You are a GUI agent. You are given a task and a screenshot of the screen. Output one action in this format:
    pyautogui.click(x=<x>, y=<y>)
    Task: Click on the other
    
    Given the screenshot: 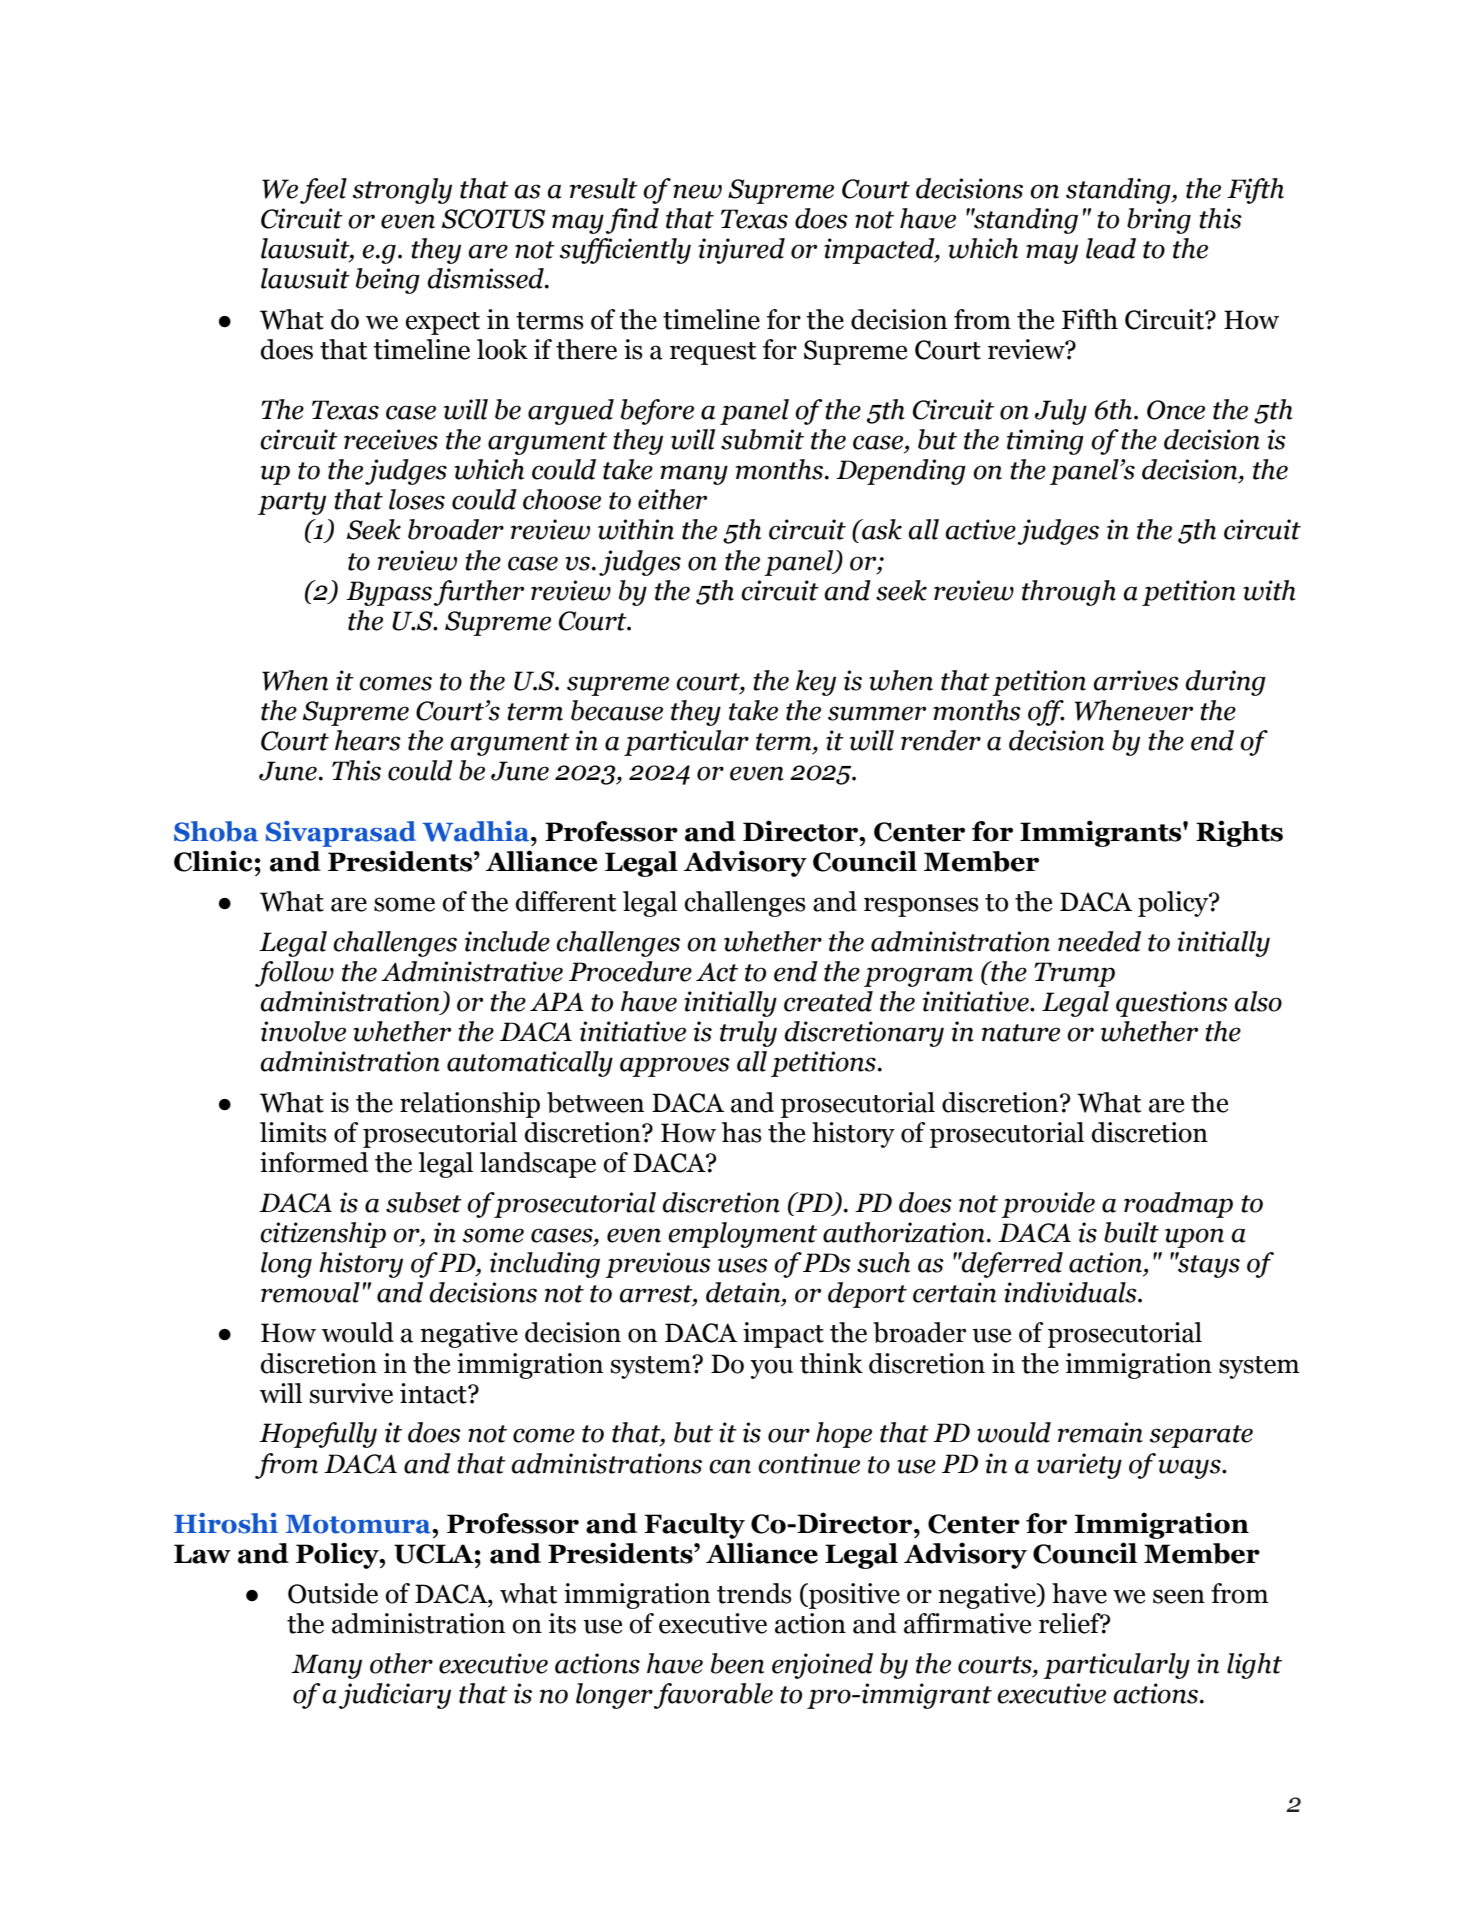 What is the action you would take?
    pyautogui.click(x=401, y=1663)
